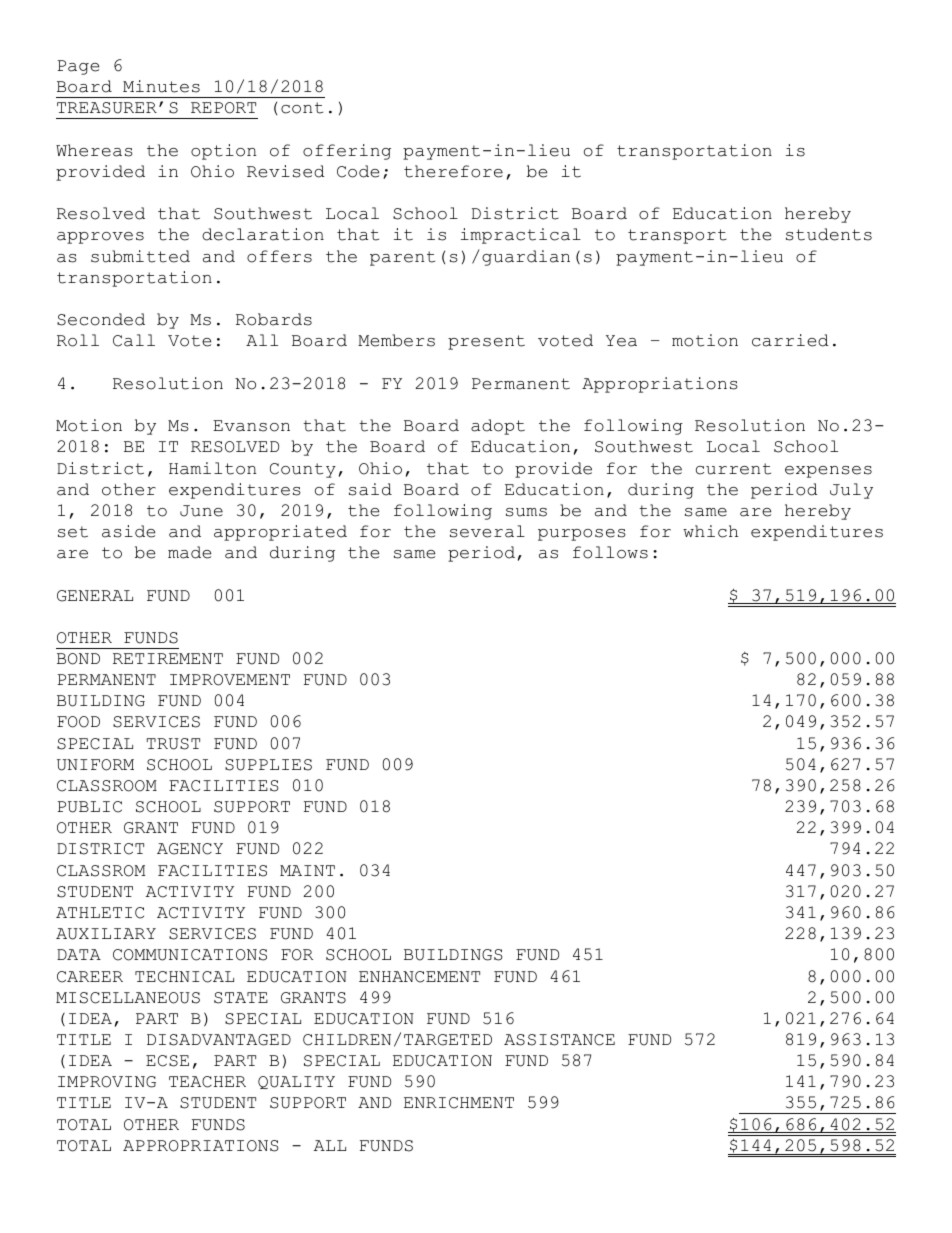  I want to click on Minutes, so click(161, 86).
